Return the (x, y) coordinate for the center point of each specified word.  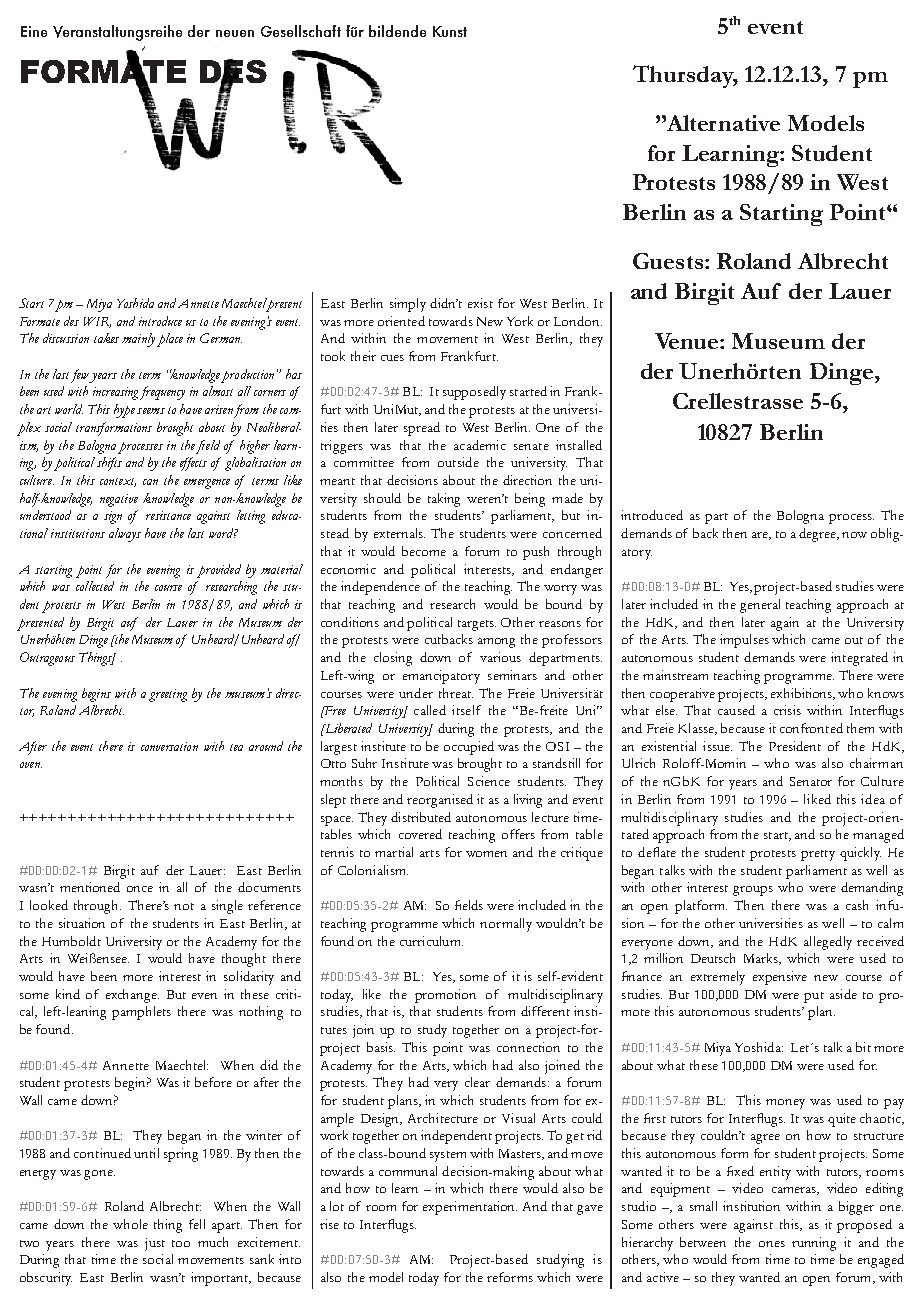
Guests (668, 261)
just (155, 1244)
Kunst (450, 31)
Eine (34, 31)
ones (772, 1244)
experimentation (470, 1208)
